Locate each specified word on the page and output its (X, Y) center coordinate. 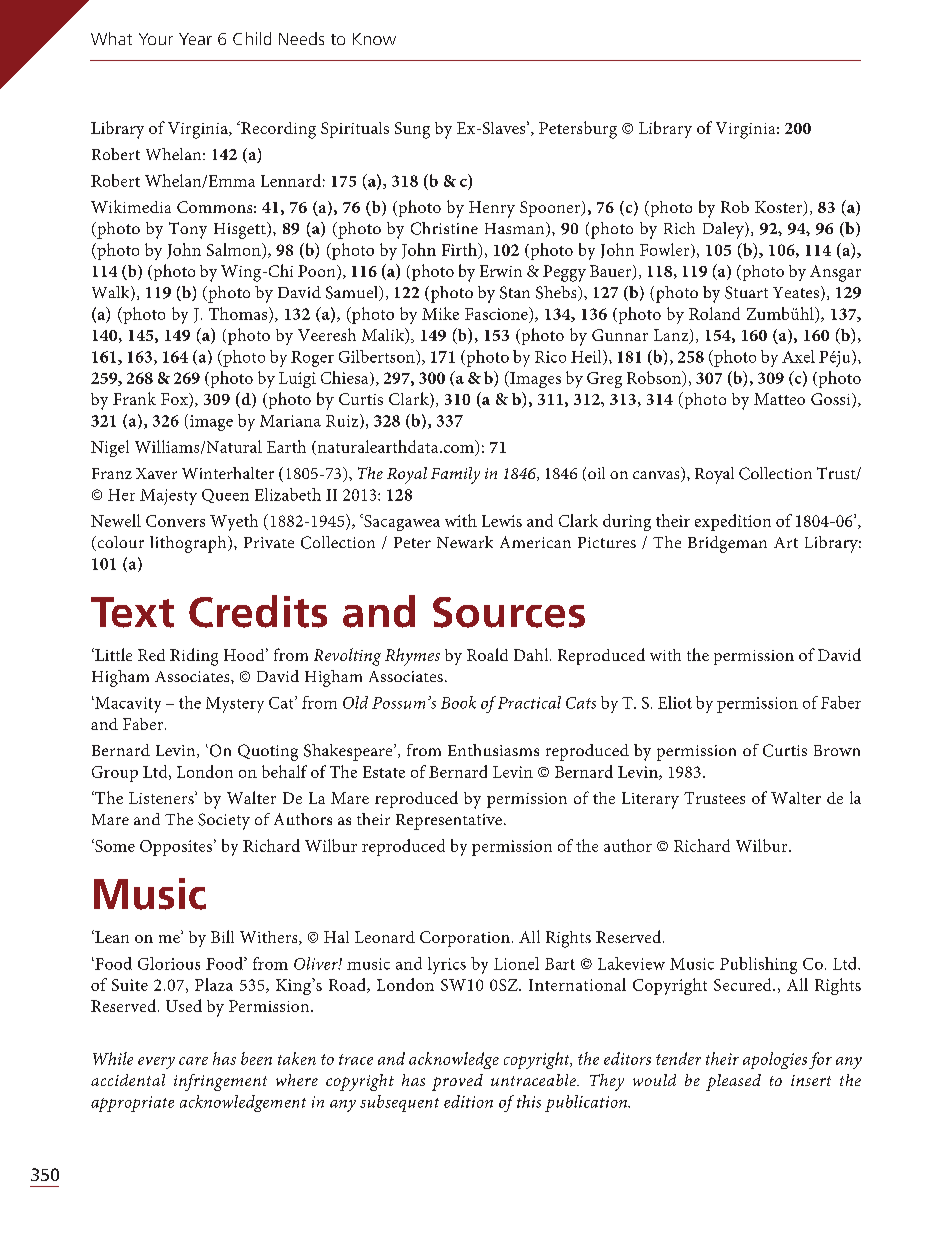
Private (269, 542)
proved (457, 1082)
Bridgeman (727, 544)
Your (156, 39)
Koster (780, 208)
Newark (465, 542)
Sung (412, 130)
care (193, 1061)
